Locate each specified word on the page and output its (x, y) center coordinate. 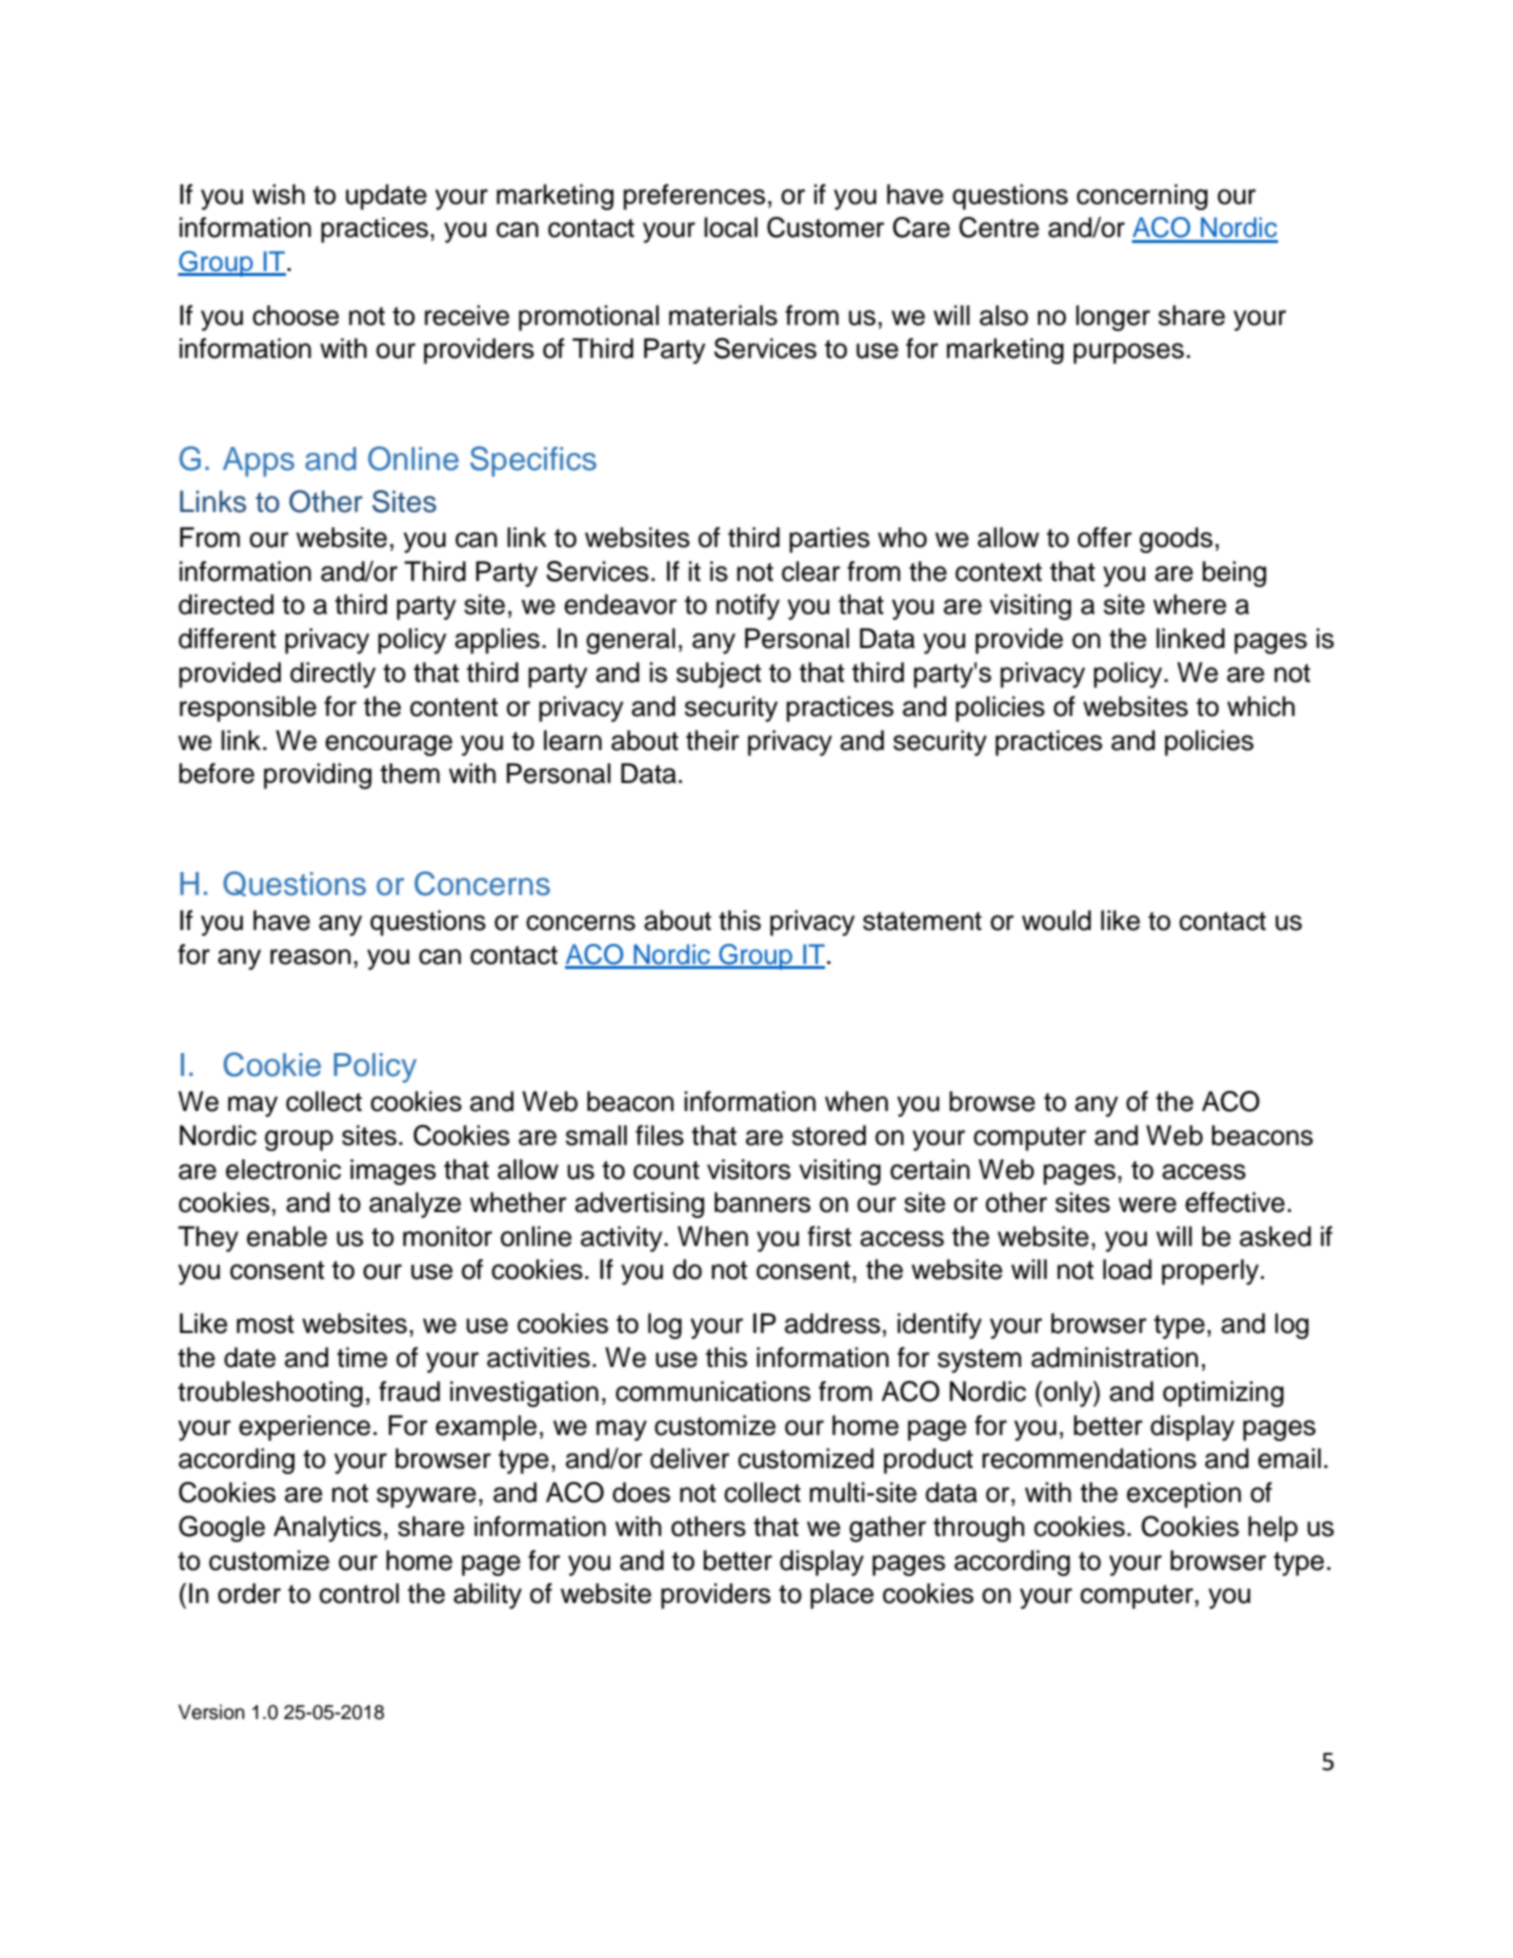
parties (829, 540)
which (1261, 706)
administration (1114, 1357)
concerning (1142, 197)
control (359, 1593)
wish (278, 194)
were (1147, 1205)
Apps (258, 462)
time (362, 1357)
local (731, 227)
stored (829, 1135)
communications (713, 1391)
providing (318, 776)
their (712, 740)
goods (1176, 540)
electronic (283, 1169)
